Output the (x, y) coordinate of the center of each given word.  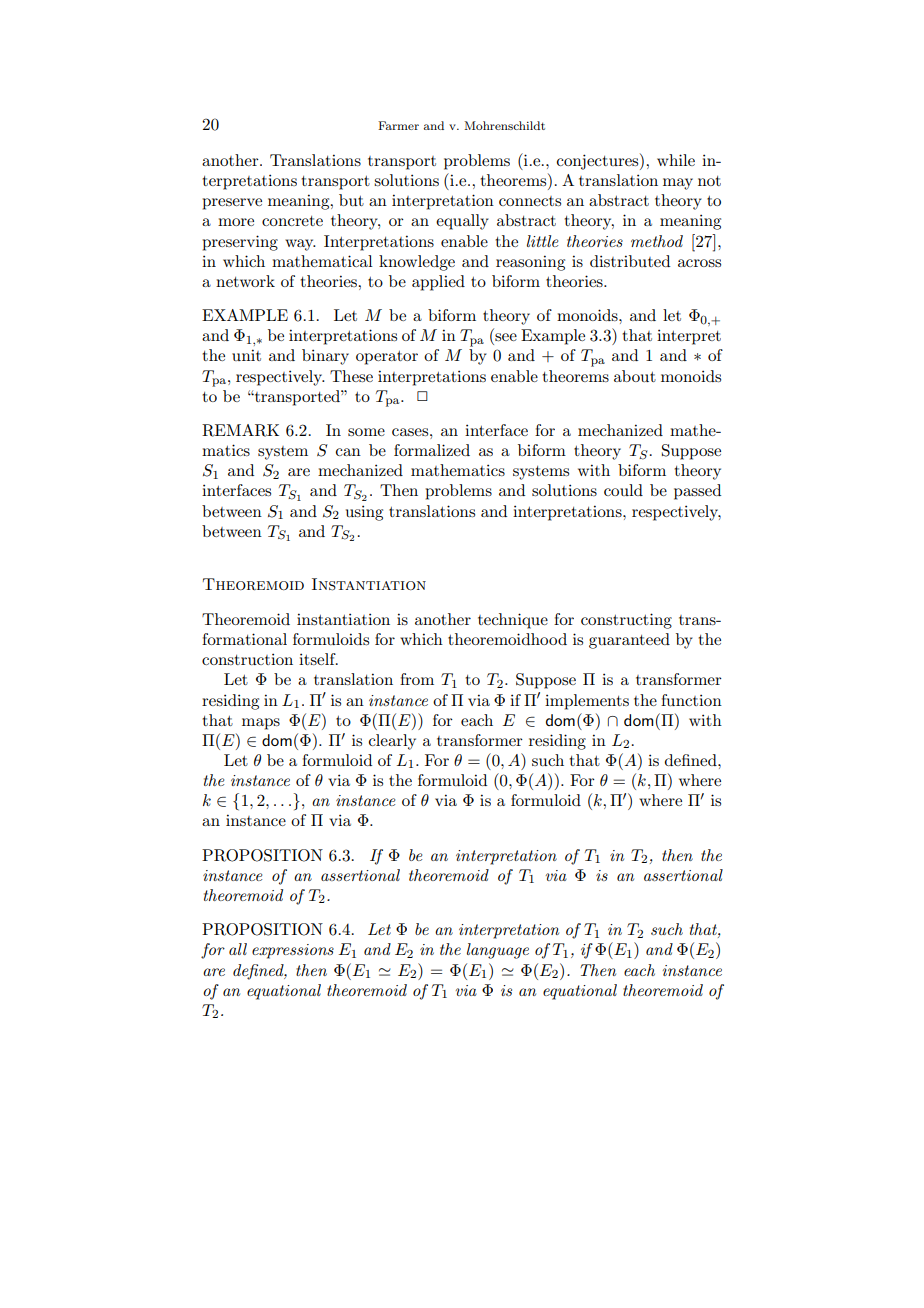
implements (587, 702)
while (676, 160)
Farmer (398, 125)
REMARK (240, 430)
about (635, 376)
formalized (432, 450)
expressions (293, 951)
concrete (292, 221)
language (498, 951)
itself (318, 659)
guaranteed (629, 641)
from (417, 679)
